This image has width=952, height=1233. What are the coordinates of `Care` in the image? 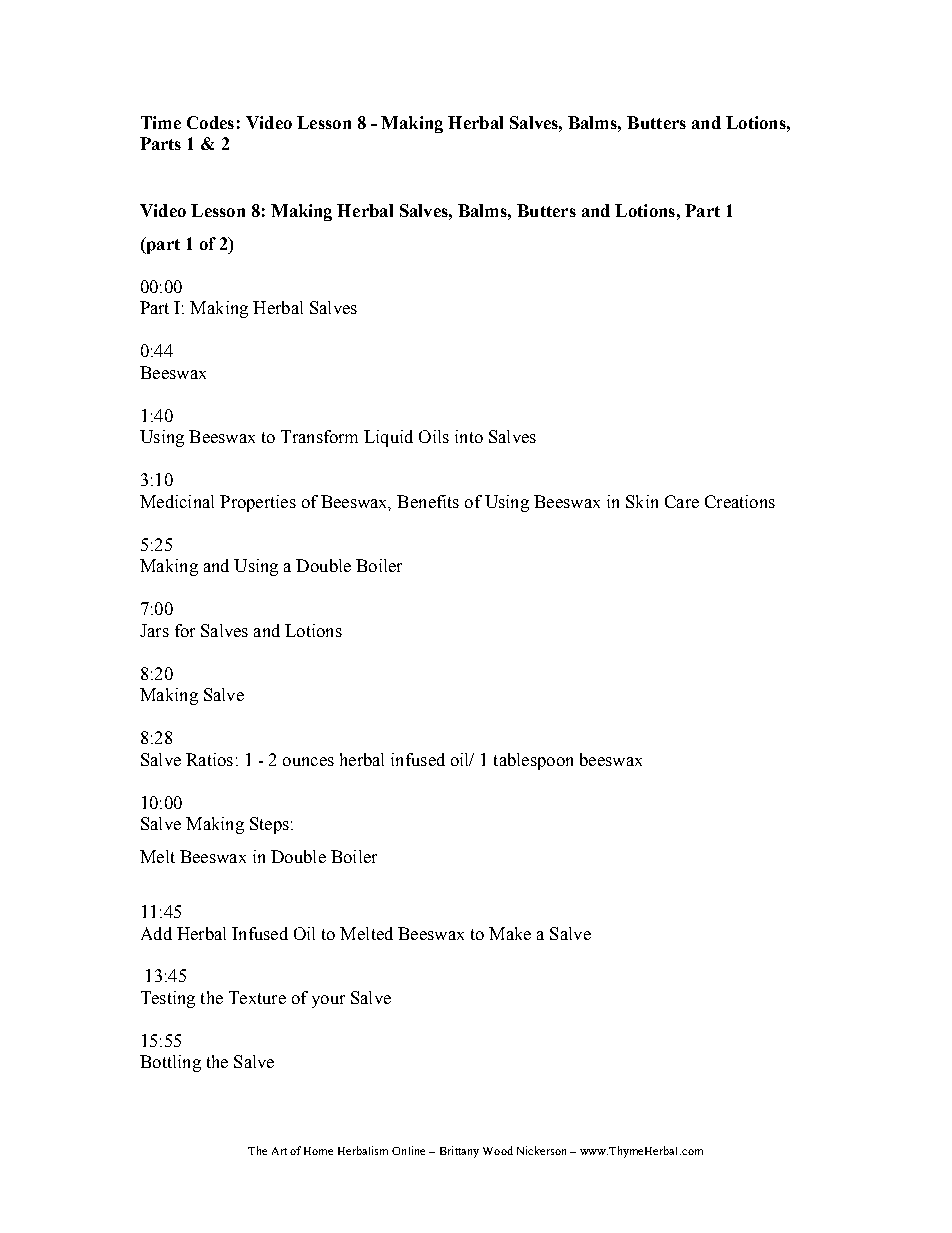 It's located at (682, 501).
